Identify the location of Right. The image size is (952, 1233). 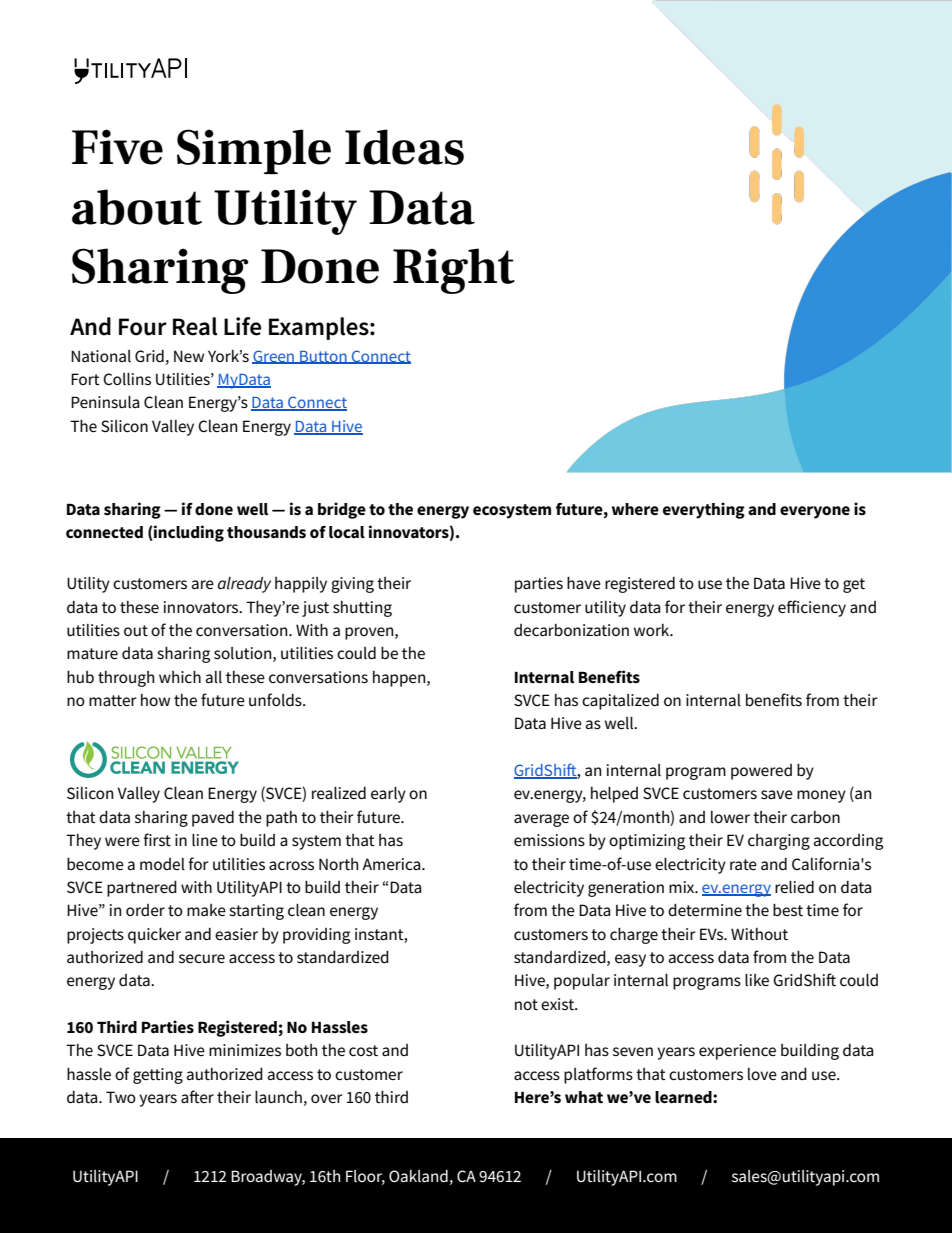
(454, 271).
